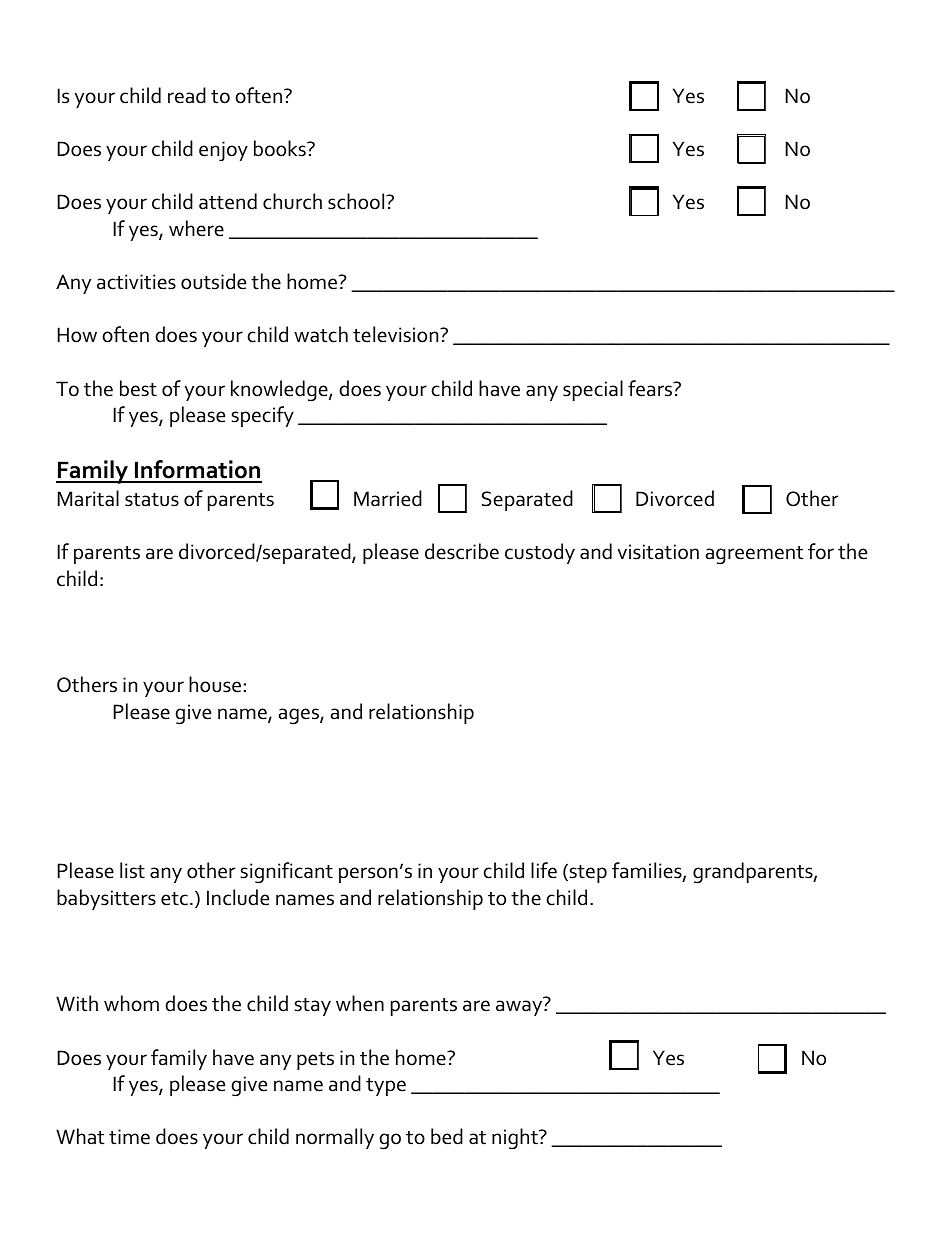 The width and height of the screenshot is (952, 1233). What do you see at coordinates (651, 388) in the screenshot?
I see `fears` at bounding box center [651, 388].
